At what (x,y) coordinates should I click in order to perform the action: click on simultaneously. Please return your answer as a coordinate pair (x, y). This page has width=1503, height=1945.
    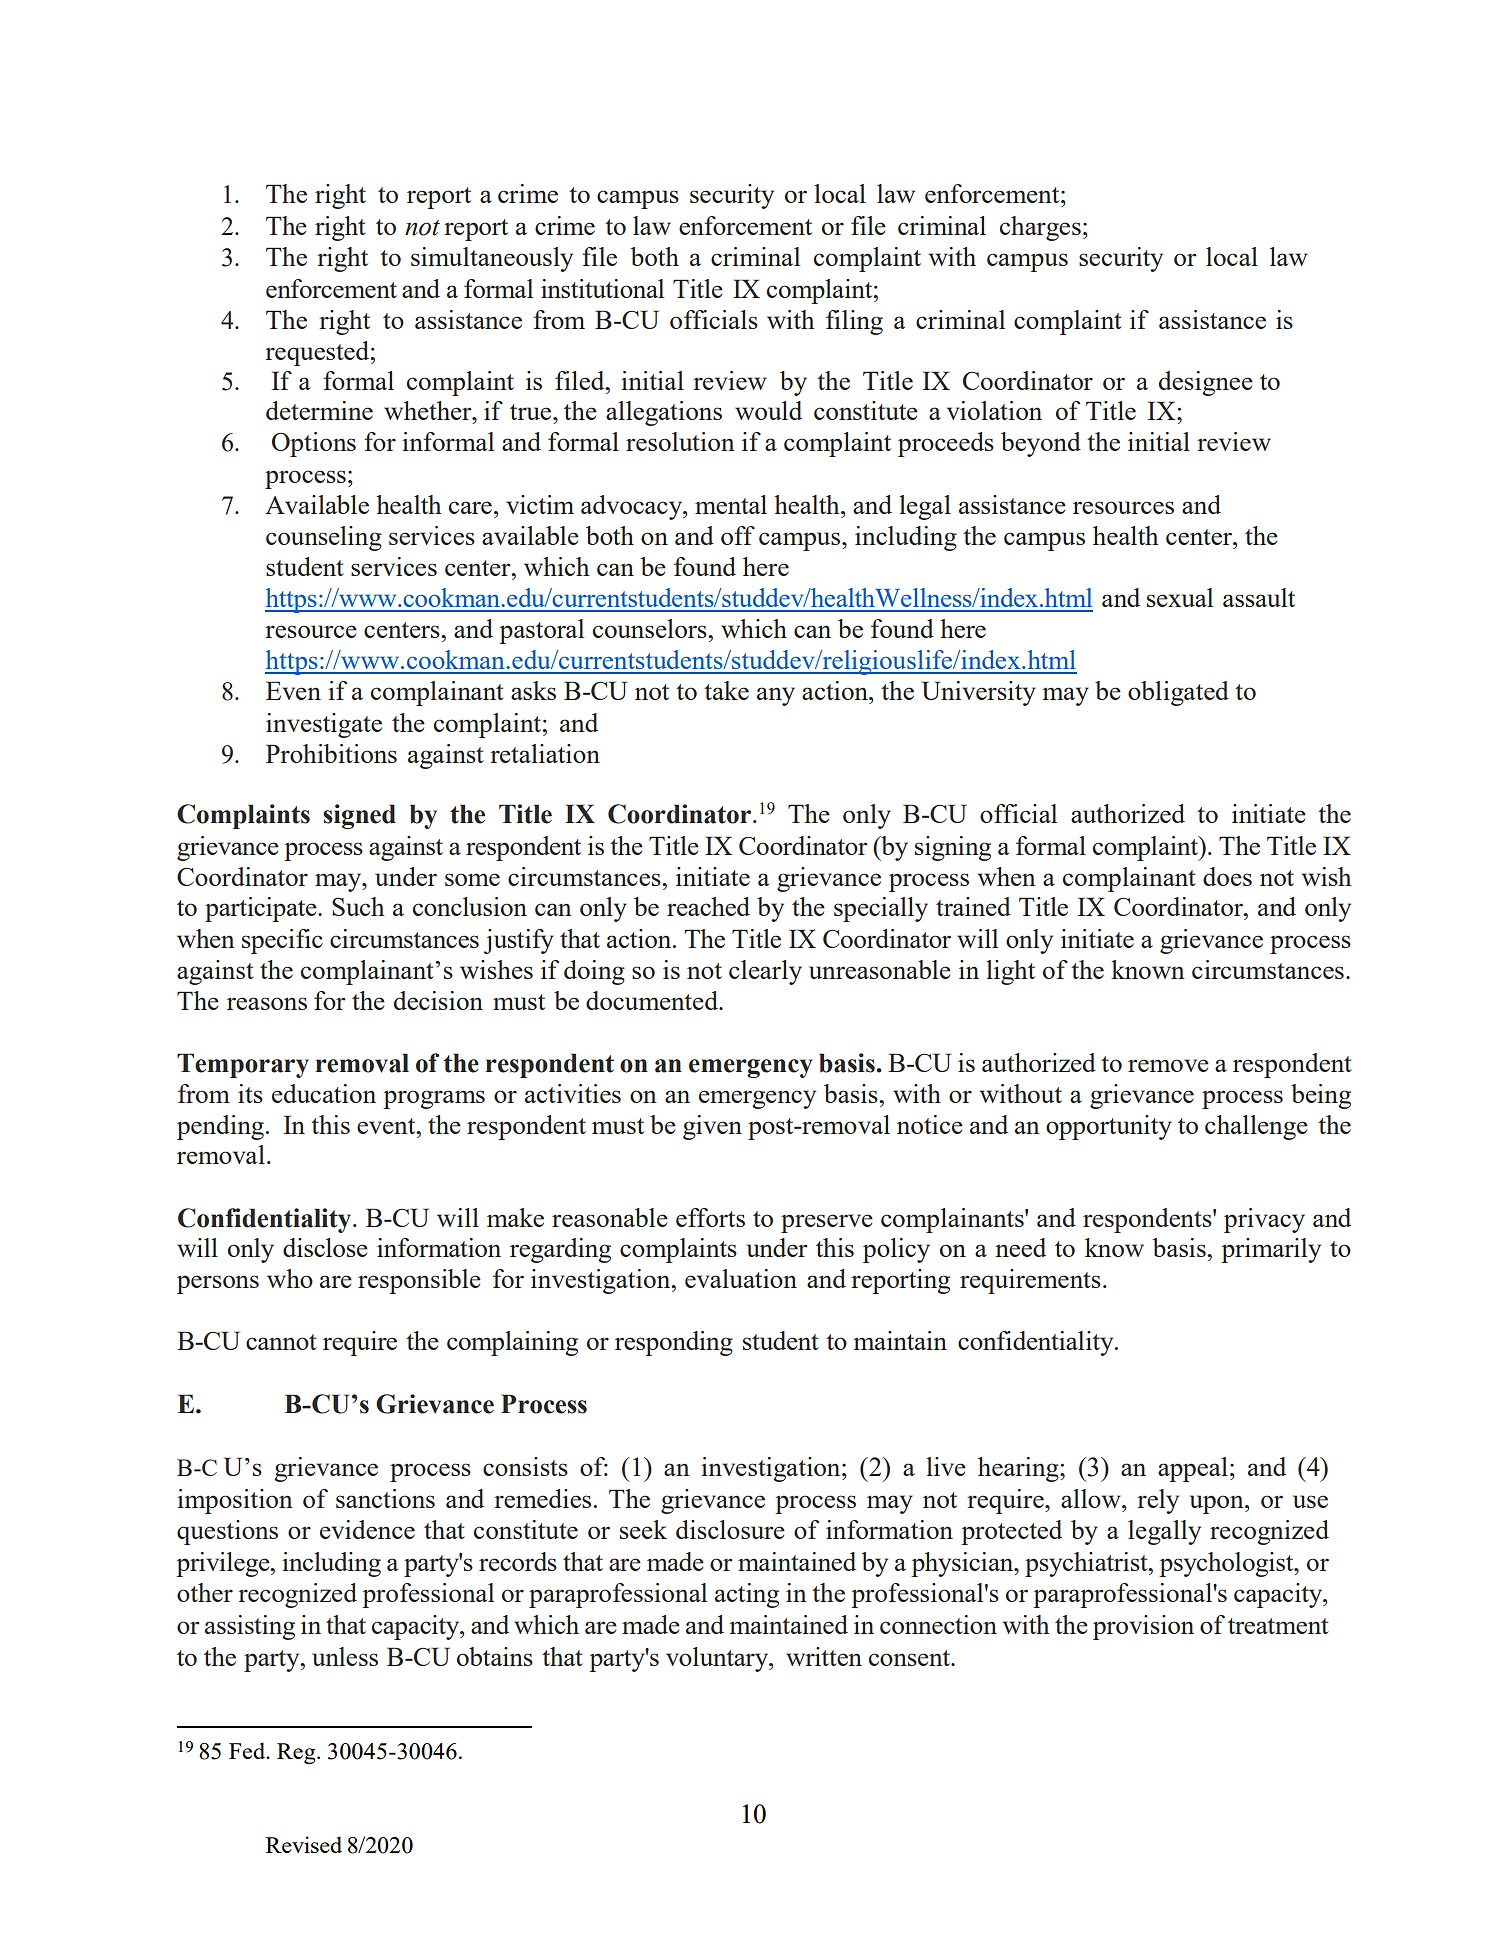
    Looking at the image, I should click on (492, 259).
